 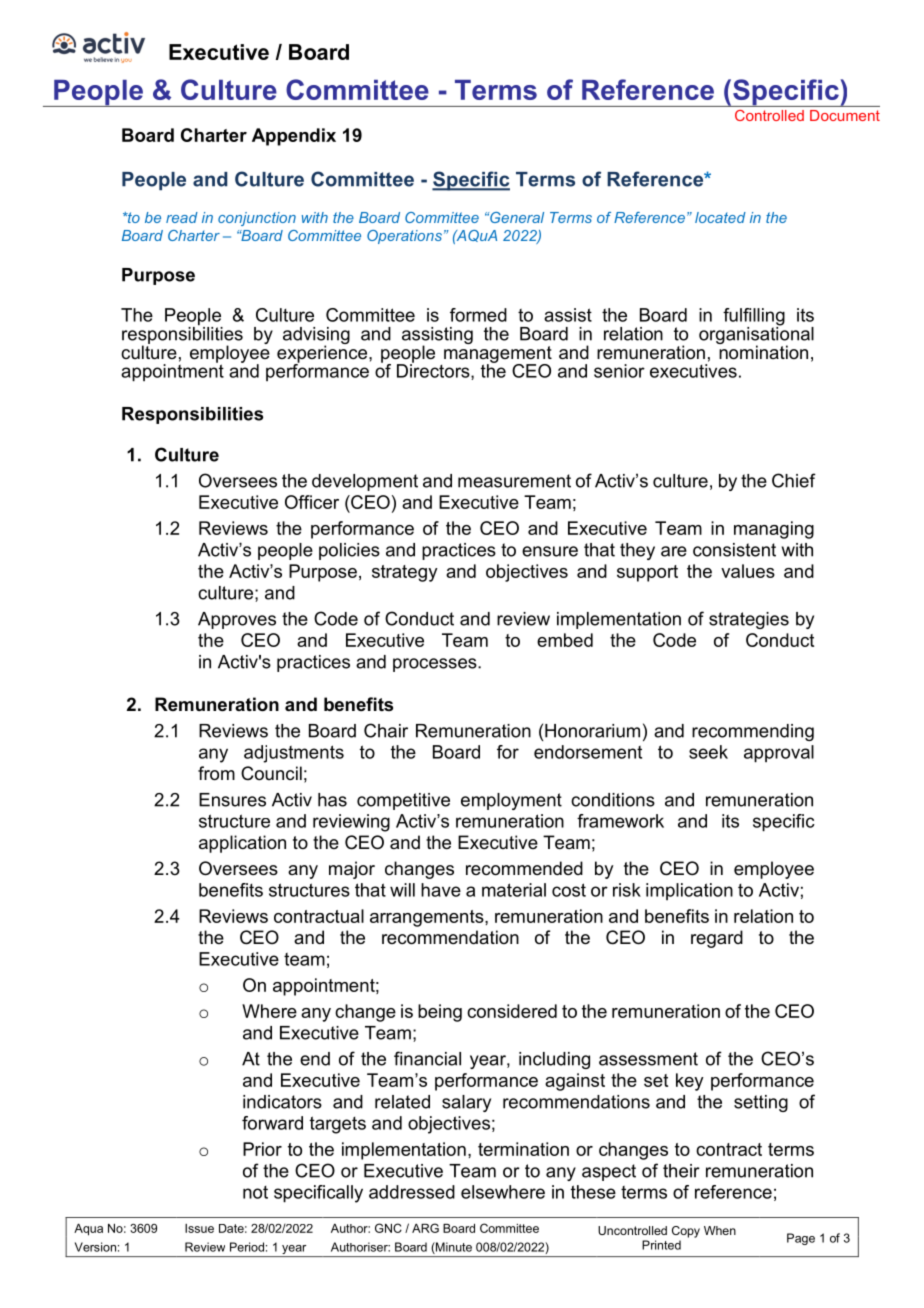 What do you see at coordinates (316, 337) in the page?
I see `advising` at bounding box center [316, 337].
